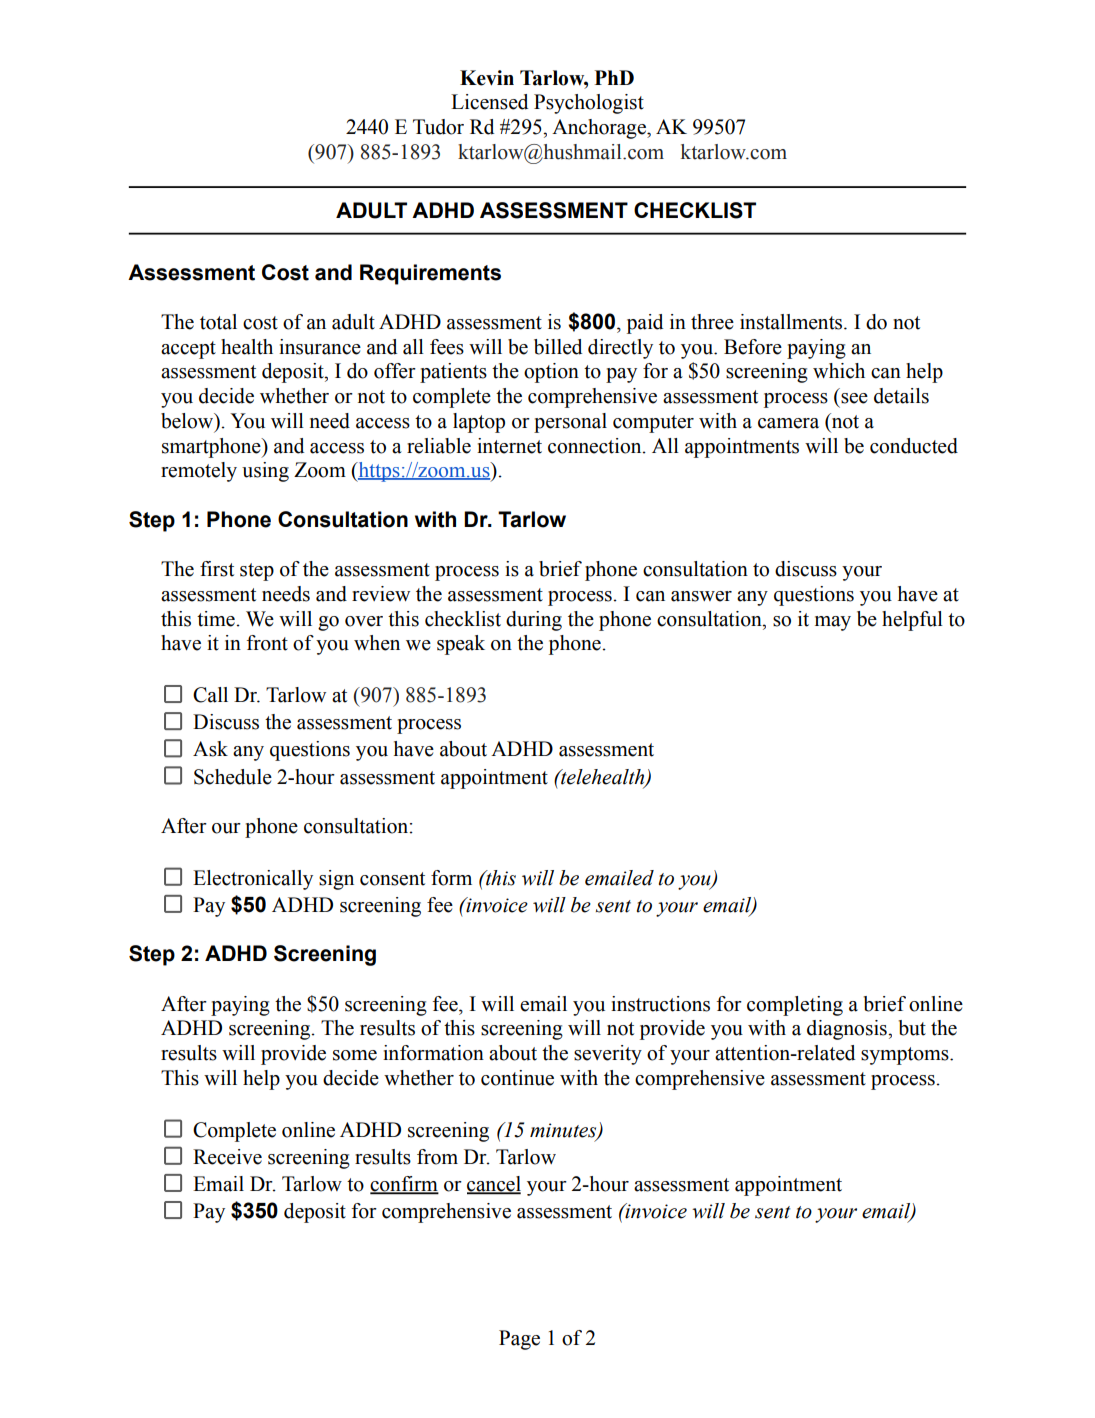 Image resolution: width=1095 pixels, height=1418 pixels. Describe the element at coordinates (589, 104) in the image. I see `Psychologist` at that location.
